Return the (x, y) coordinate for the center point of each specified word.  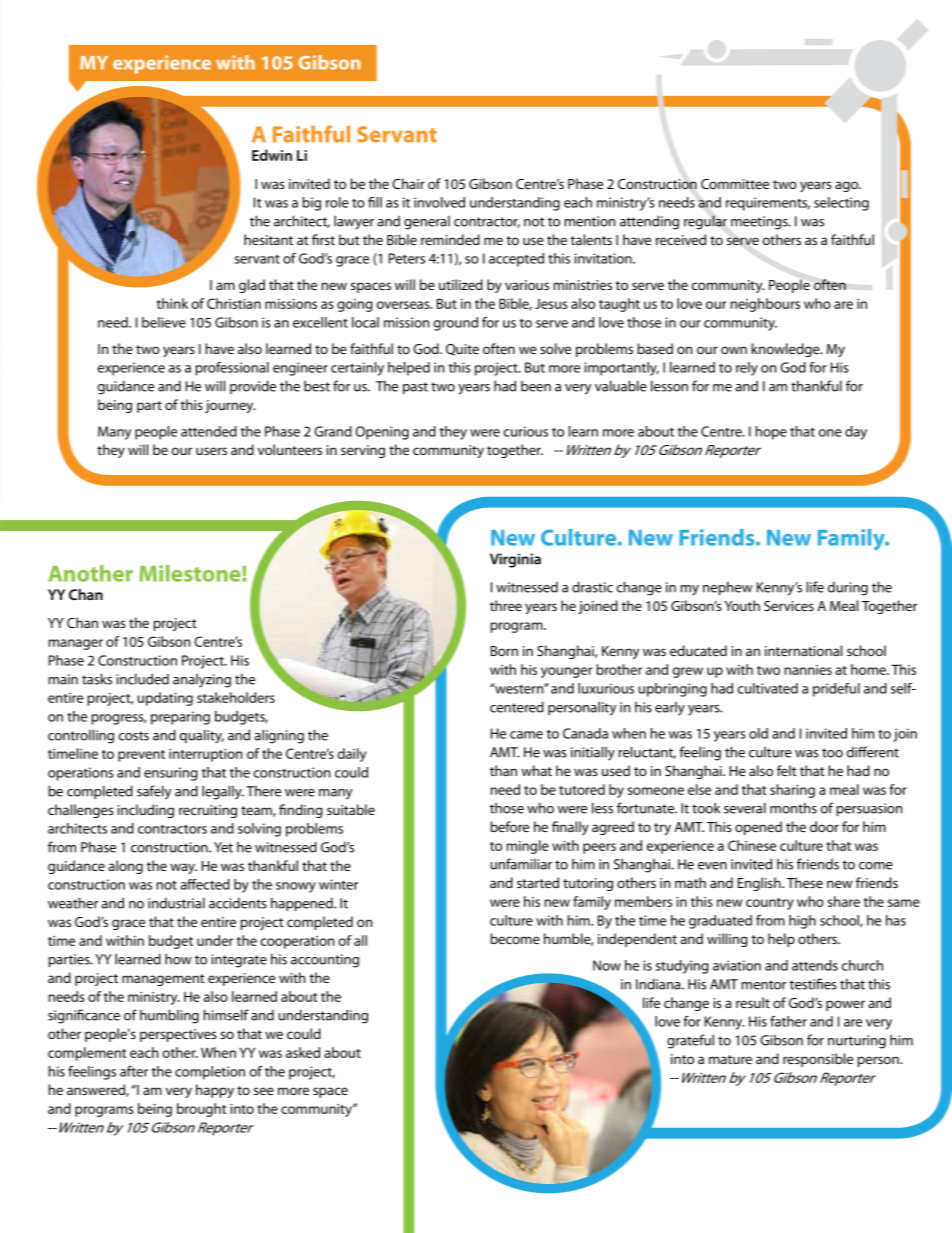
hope (771, 433)
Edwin (272, 155)
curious (526, 431)
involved (439, 202)
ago (848, 186)
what (536, 770)
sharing (792, 791)
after (134, 1071)
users (211, 451)
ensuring (171, 774)
